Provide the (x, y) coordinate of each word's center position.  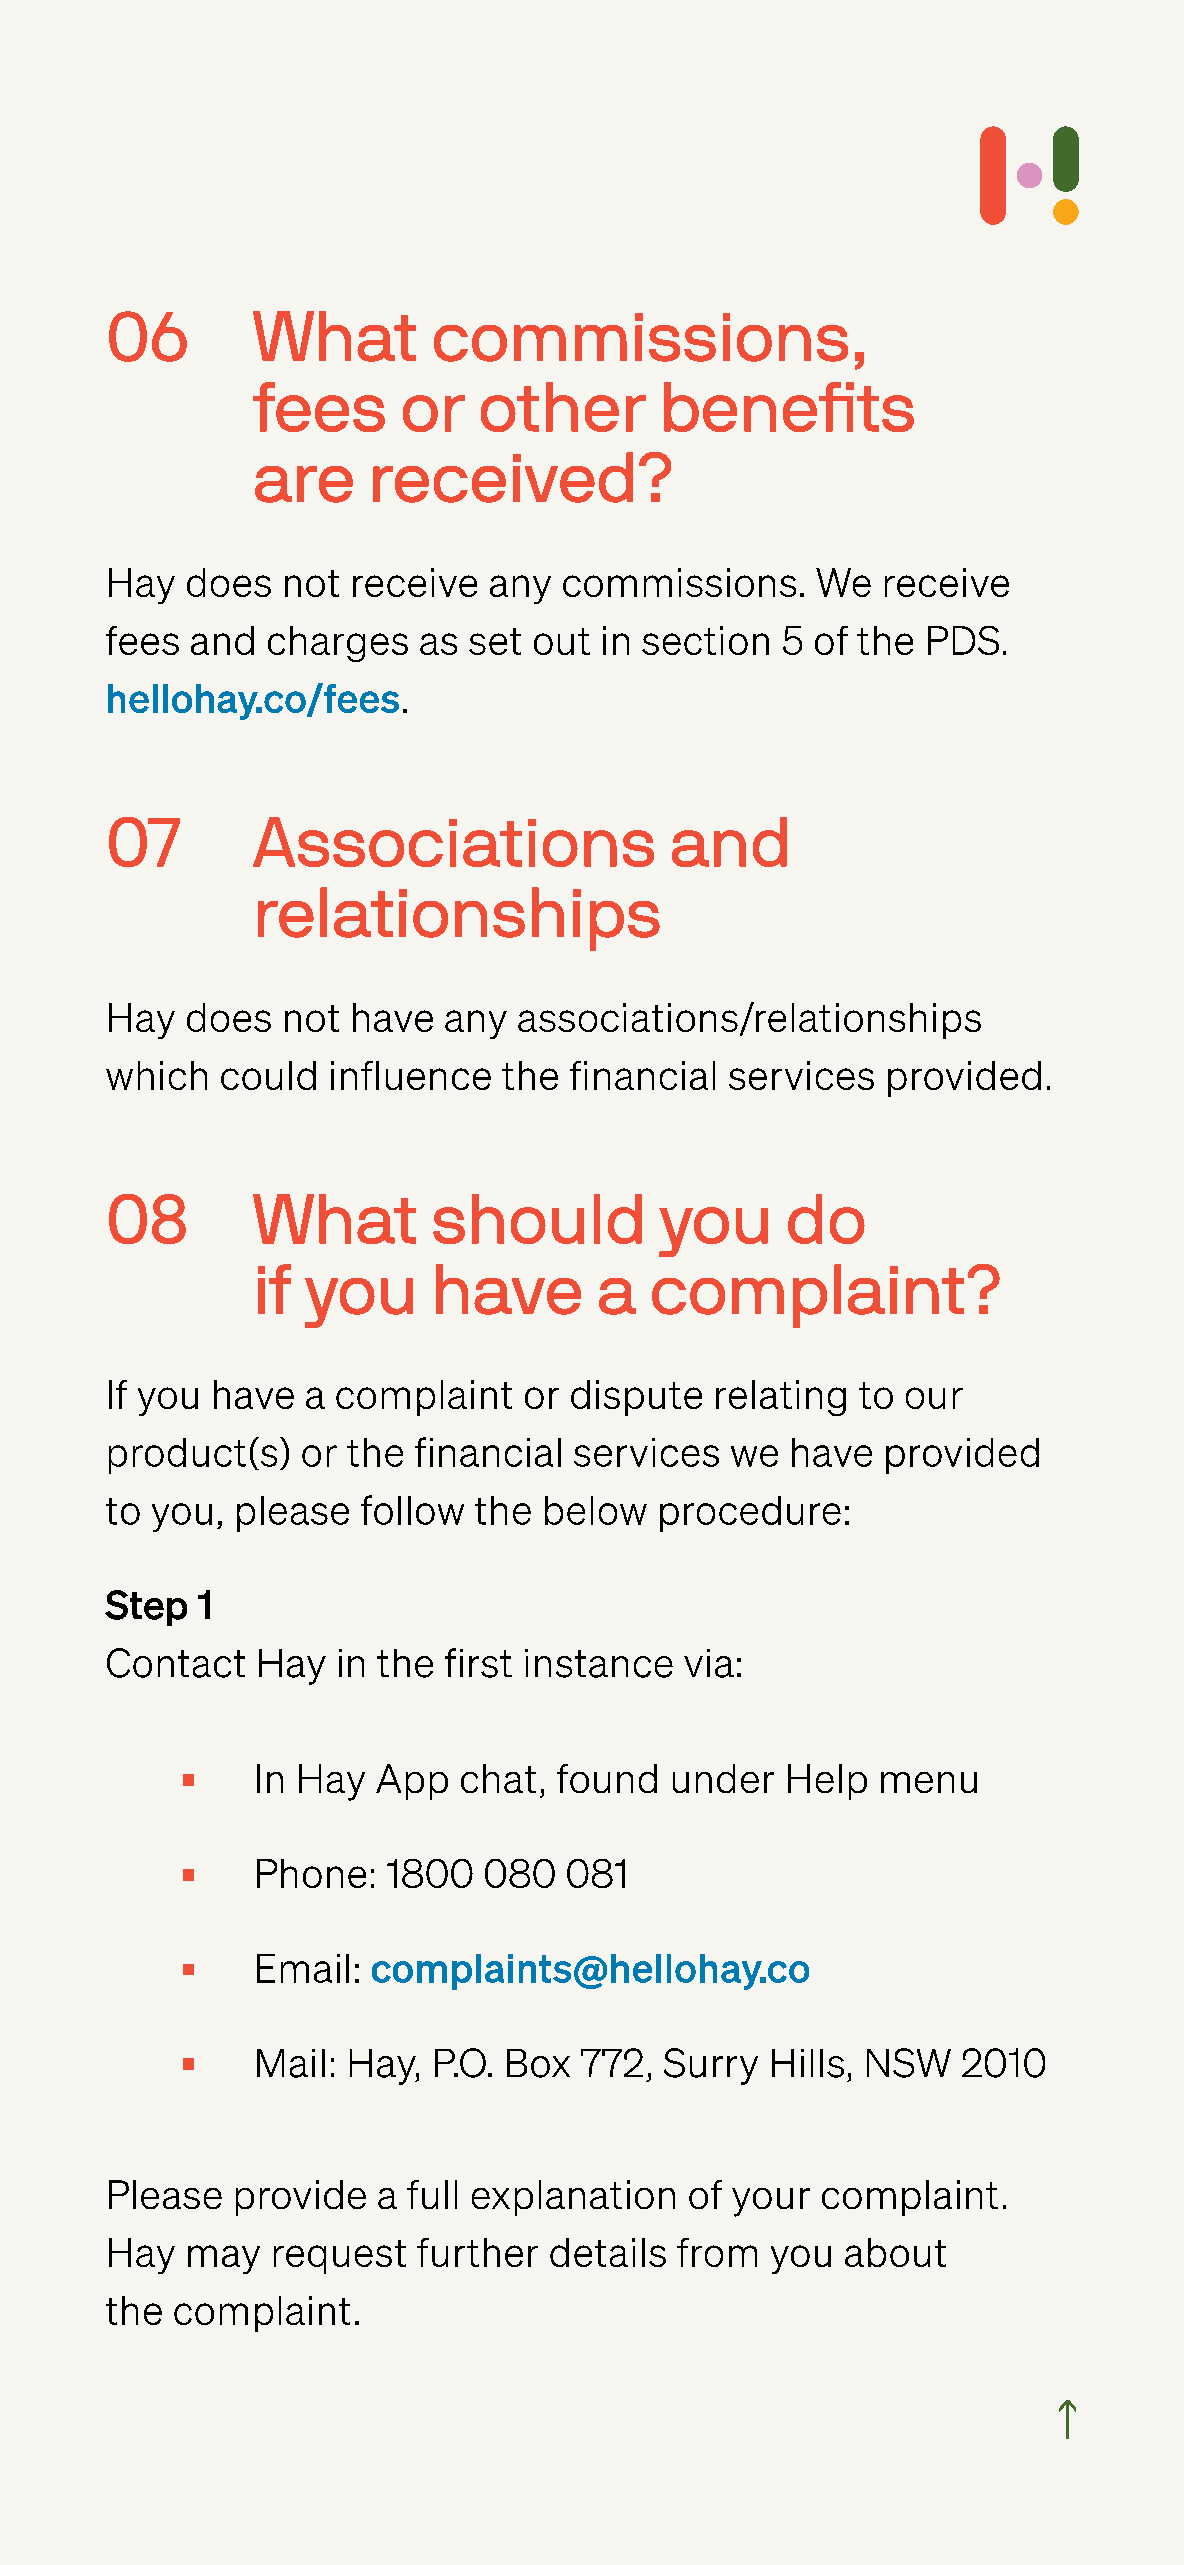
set (495, 641)
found (607, 1778)
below (596, 1510)
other (563, 407)
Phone (311, 1873)
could (268, 1075)
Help (827, 1782)
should (537, 1219)
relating (781, 1398)
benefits (789, 407)
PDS (963, 640)
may (224, 2259)
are (304, 484)
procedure (750, 1514)
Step (146, 1608)
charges (338, 644)
